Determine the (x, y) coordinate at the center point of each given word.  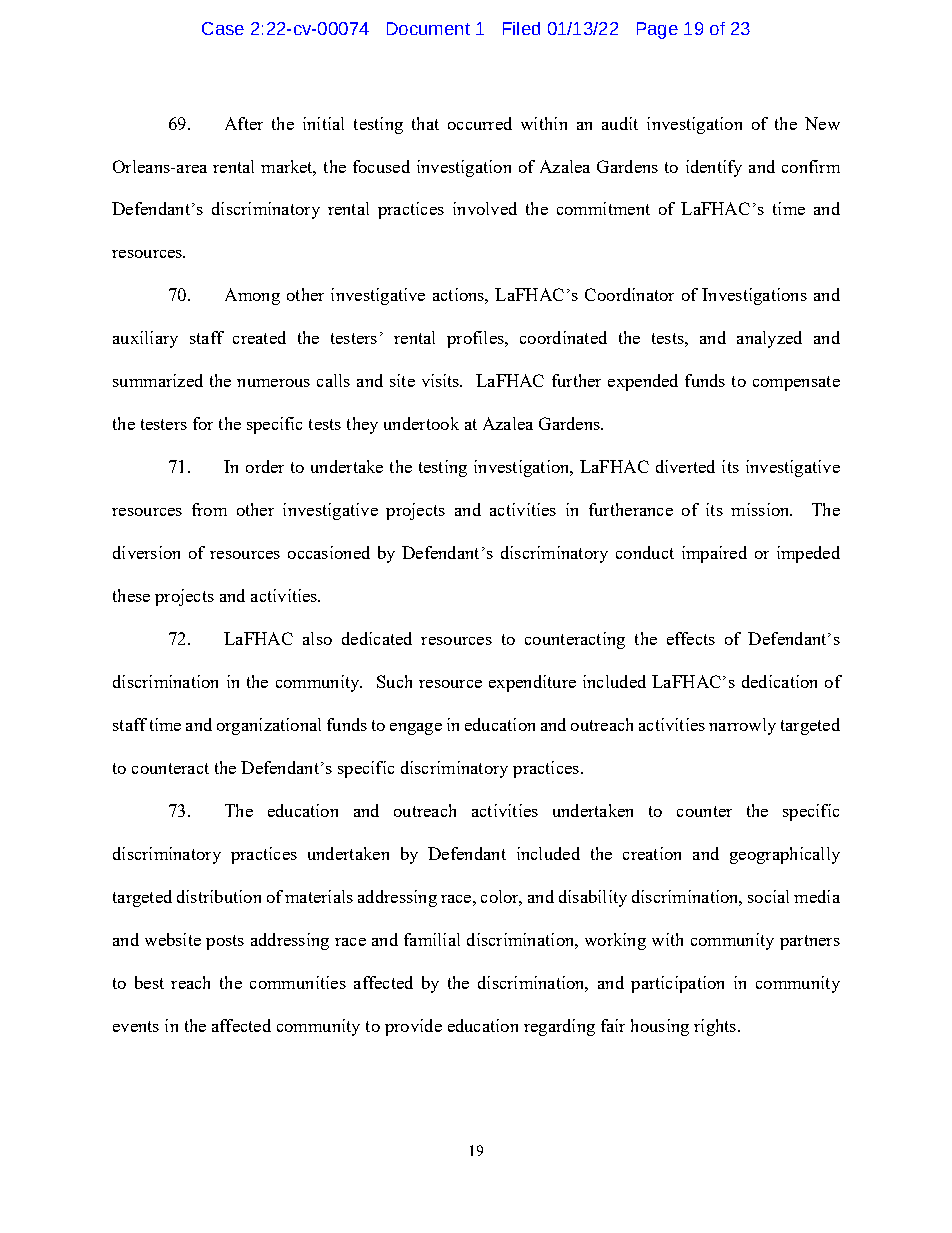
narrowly (742, 726)
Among (252, 296)
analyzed (769, 339)
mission (761, 509)
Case (223, 28)
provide (413, 1027)
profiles (476, 339)
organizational (269, 726)
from (209, 509)
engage (416, 729)
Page (657, 30)
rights (716, 1027)
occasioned (329, 552)
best (149, 982)
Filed (521, 28)
